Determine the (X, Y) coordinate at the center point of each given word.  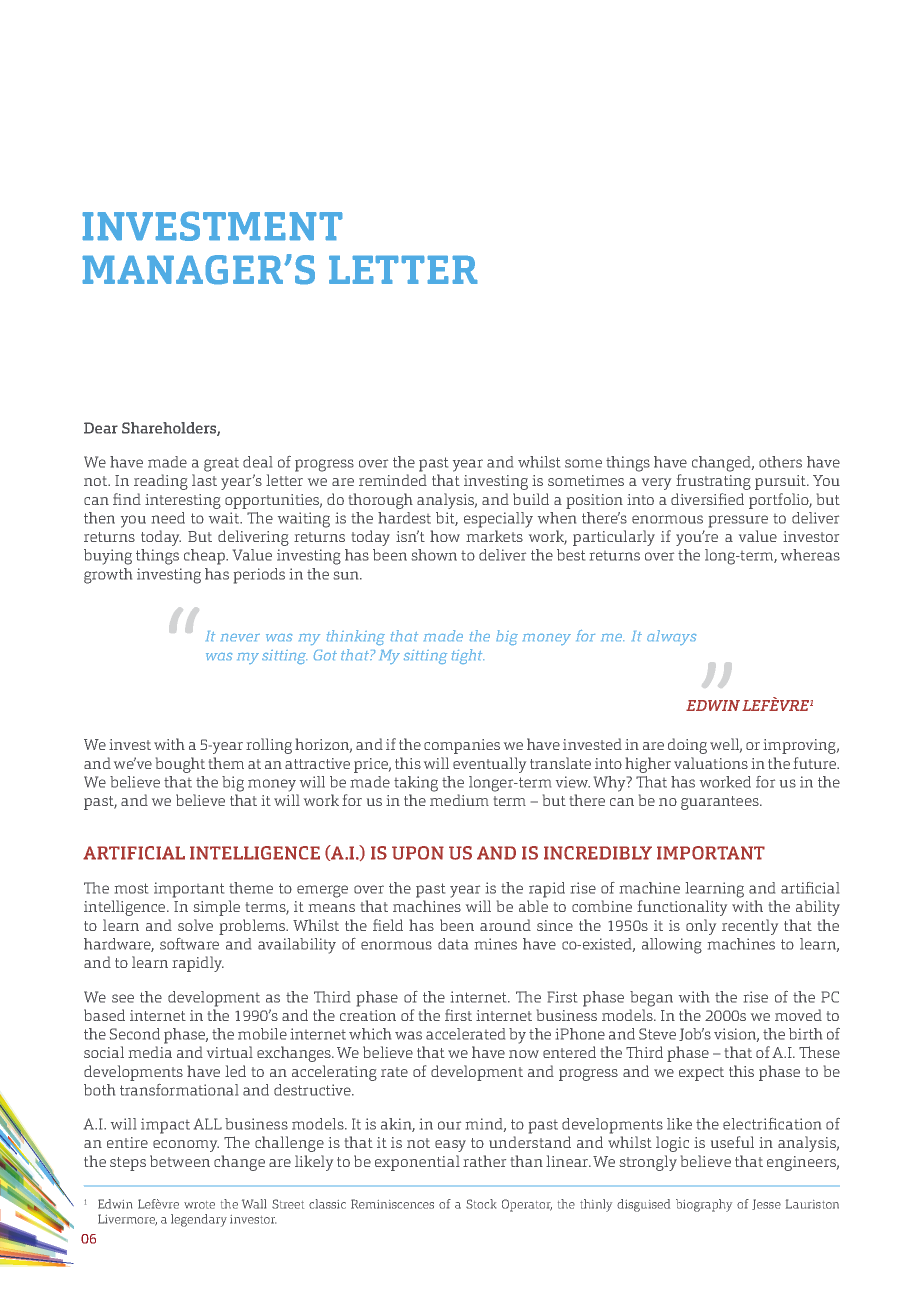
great (221, 465)
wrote (199, 1205)
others (780, 462)
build (531, 499)
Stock (481, 1204)
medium (459, 800)
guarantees (721, 803)
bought (180, 765)
